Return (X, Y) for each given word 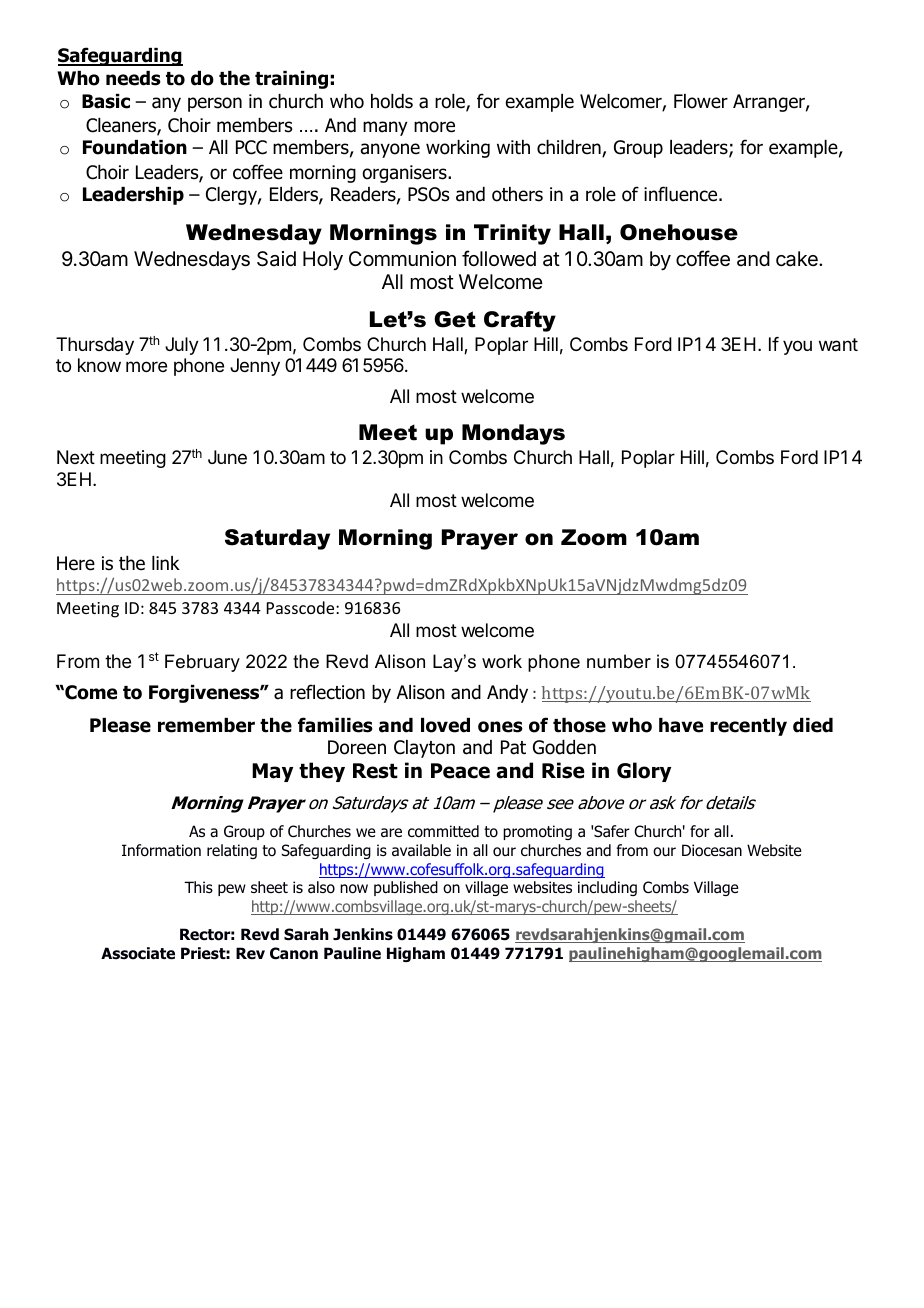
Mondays (513, 434)
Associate (138, 953)
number (619, 661)
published (406, 888)
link (166, 563)
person (215, 104)
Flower (701, 101)
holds (392, 101)
